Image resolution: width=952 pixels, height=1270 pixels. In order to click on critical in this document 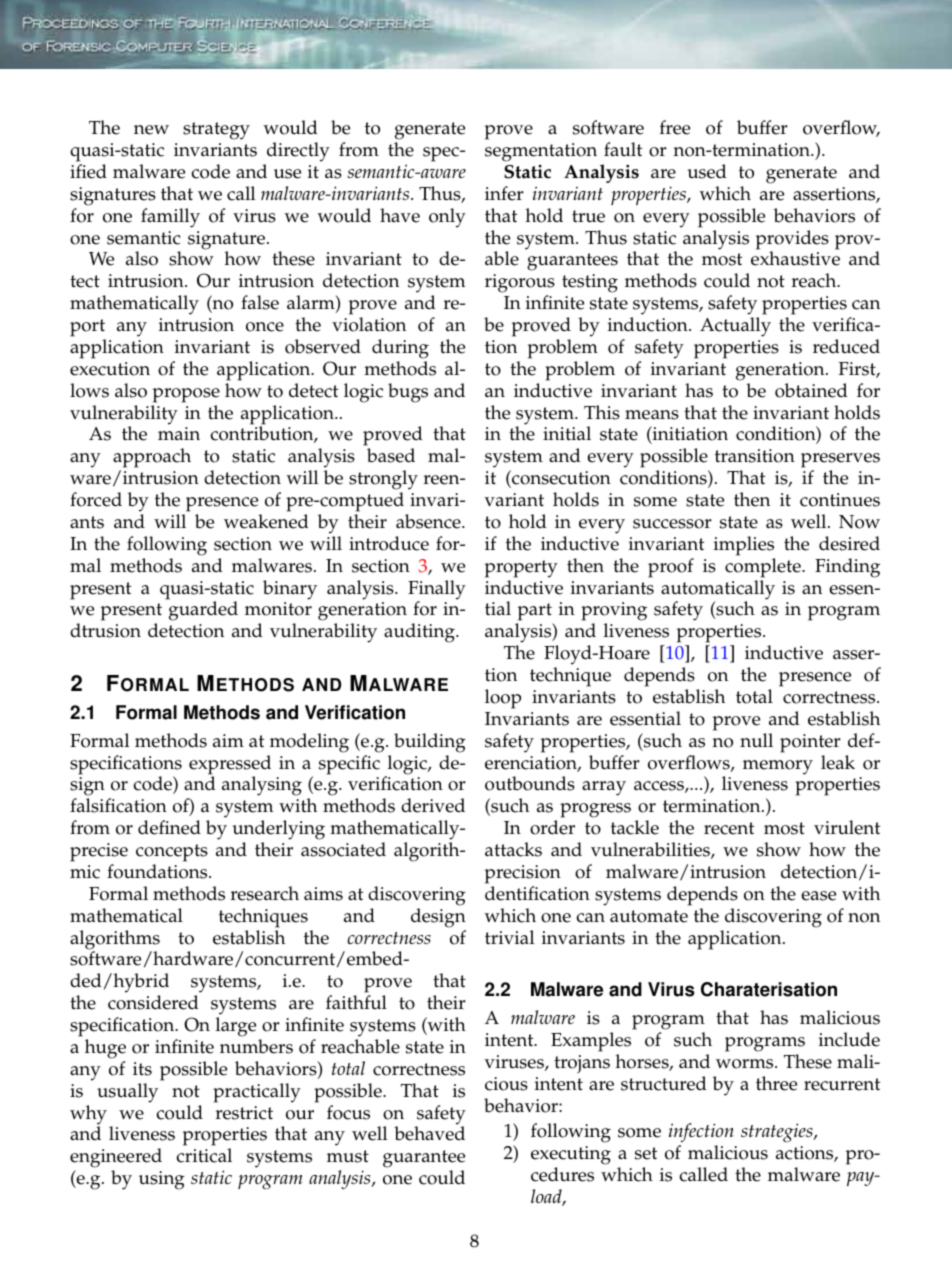, I will do `click(204, 1155)`.
